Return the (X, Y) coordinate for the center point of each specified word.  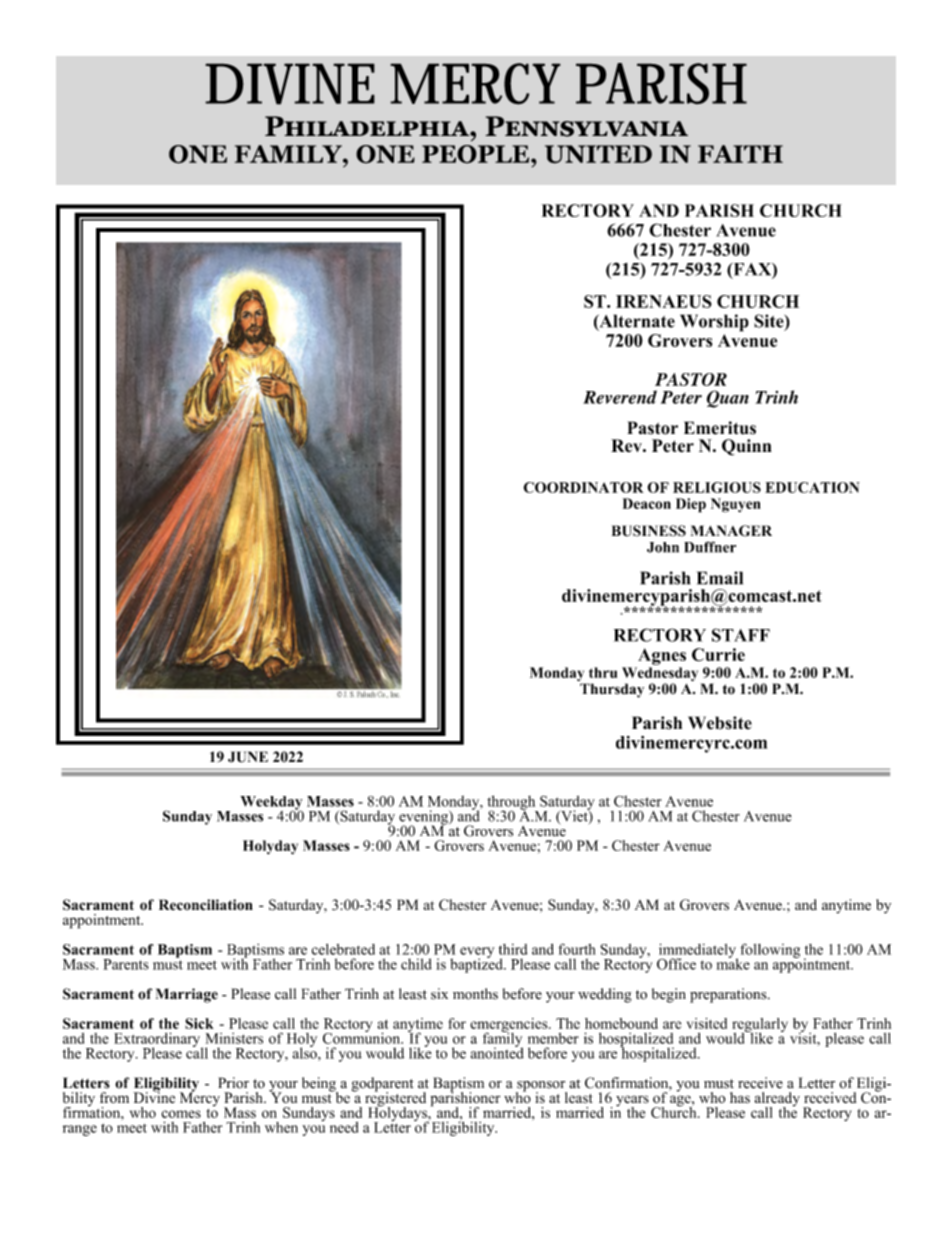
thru (603, 672)
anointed (497, 1052)
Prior (233, 1083)
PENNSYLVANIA (586, 126)
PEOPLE (475, 154)
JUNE (248, 757)
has (740, 1098)
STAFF (741, 635)
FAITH (740, 154)
